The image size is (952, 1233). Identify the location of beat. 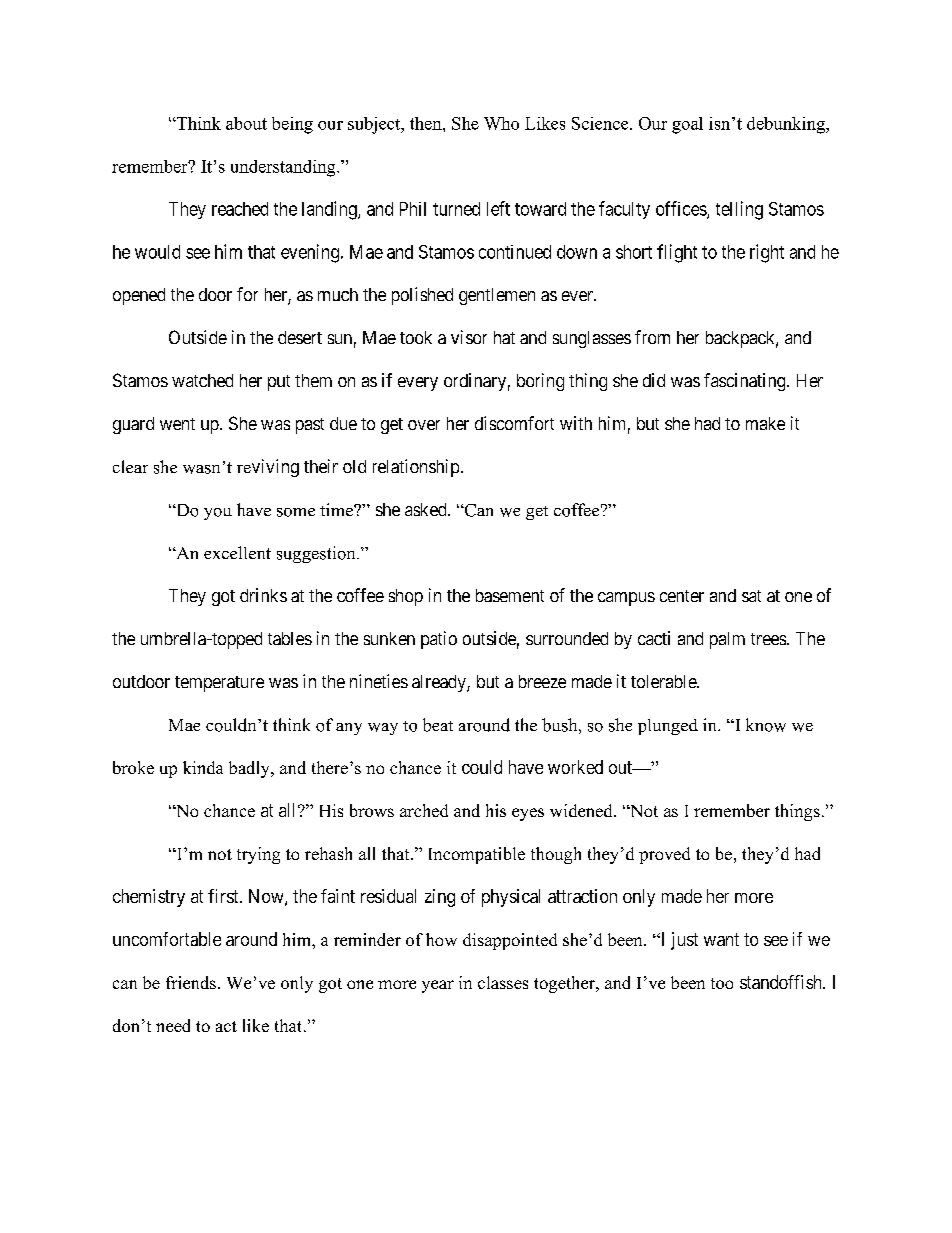
(438, 725).
